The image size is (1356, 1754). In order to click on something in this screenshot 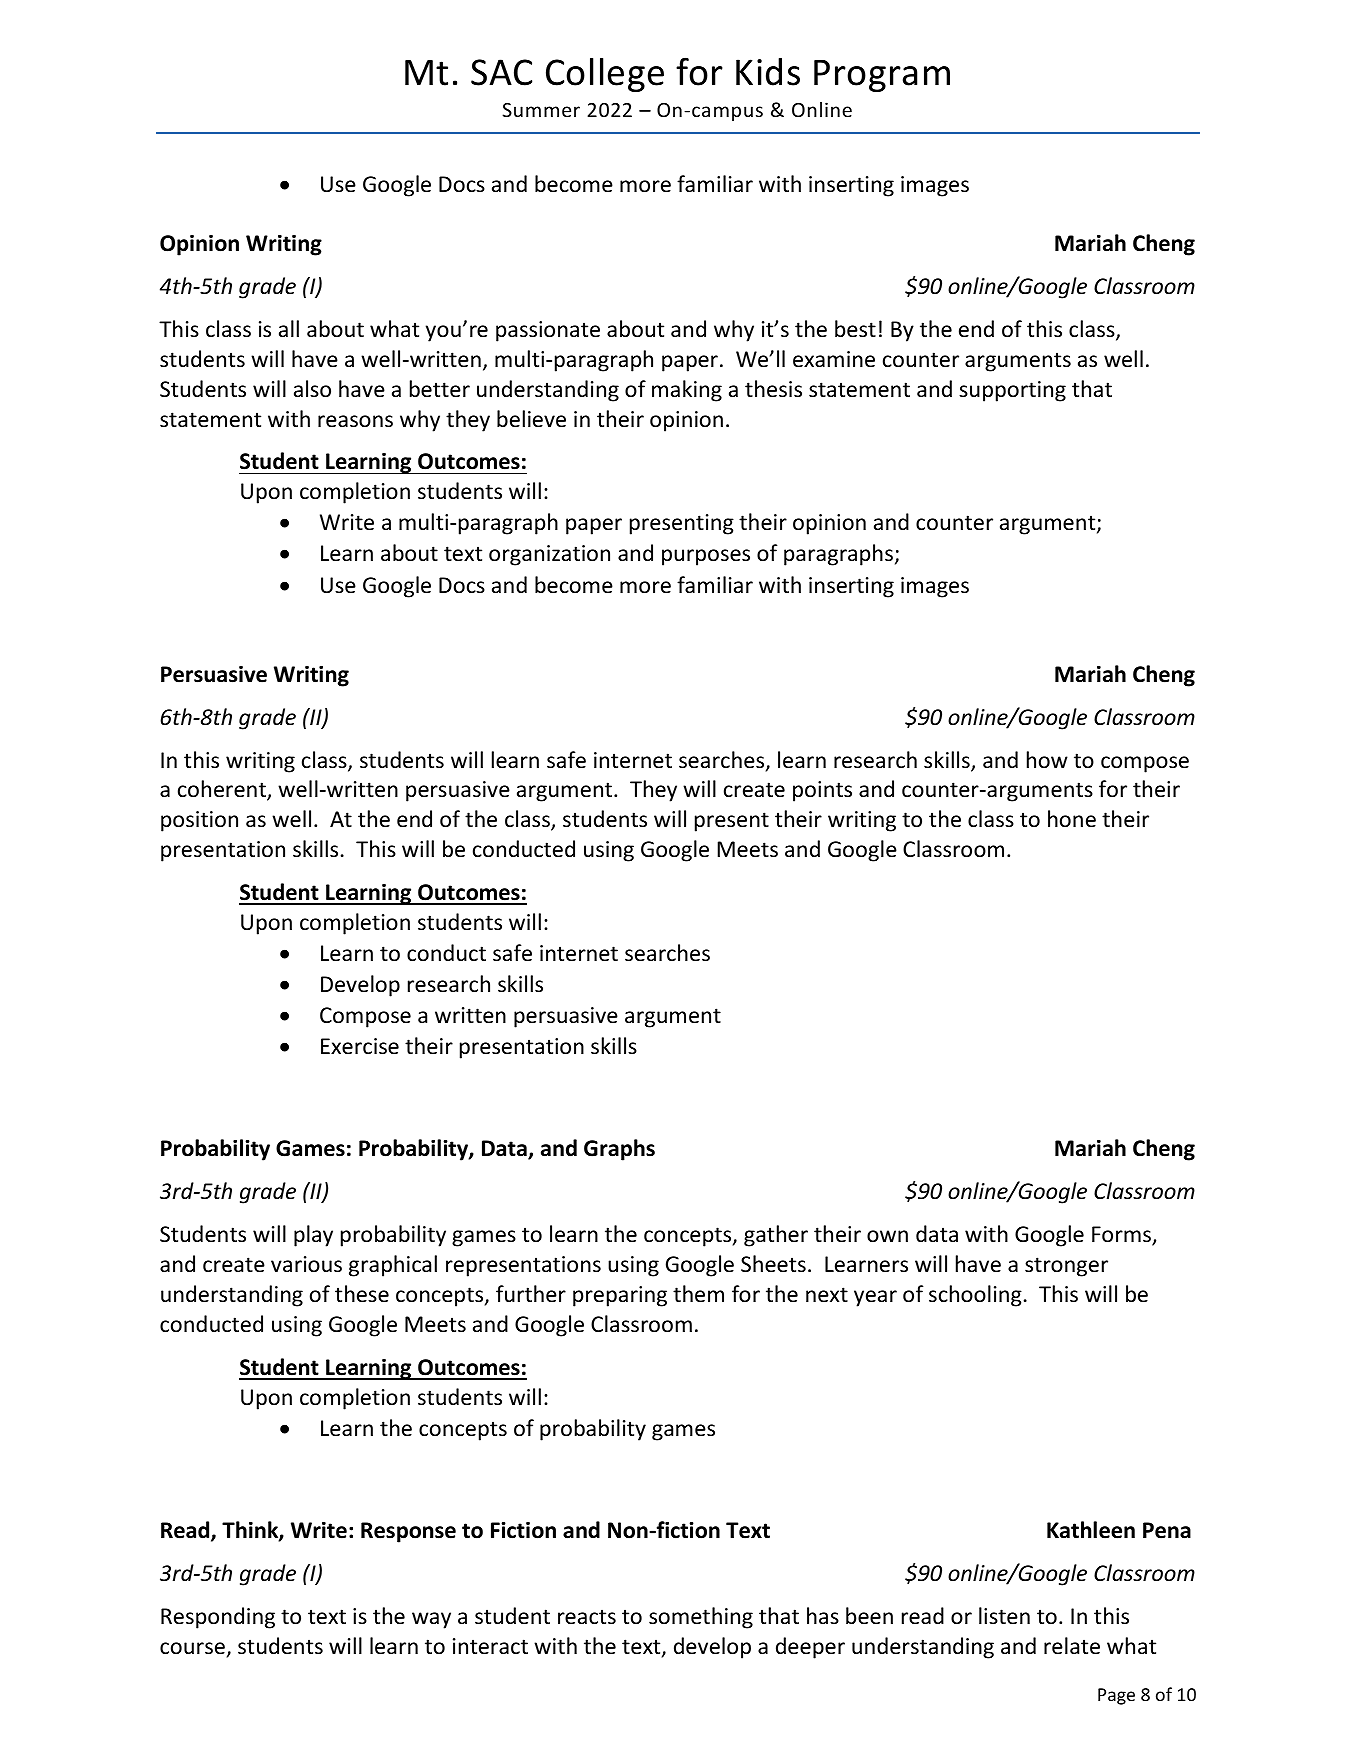, I will do `click(701, 1618)`.
